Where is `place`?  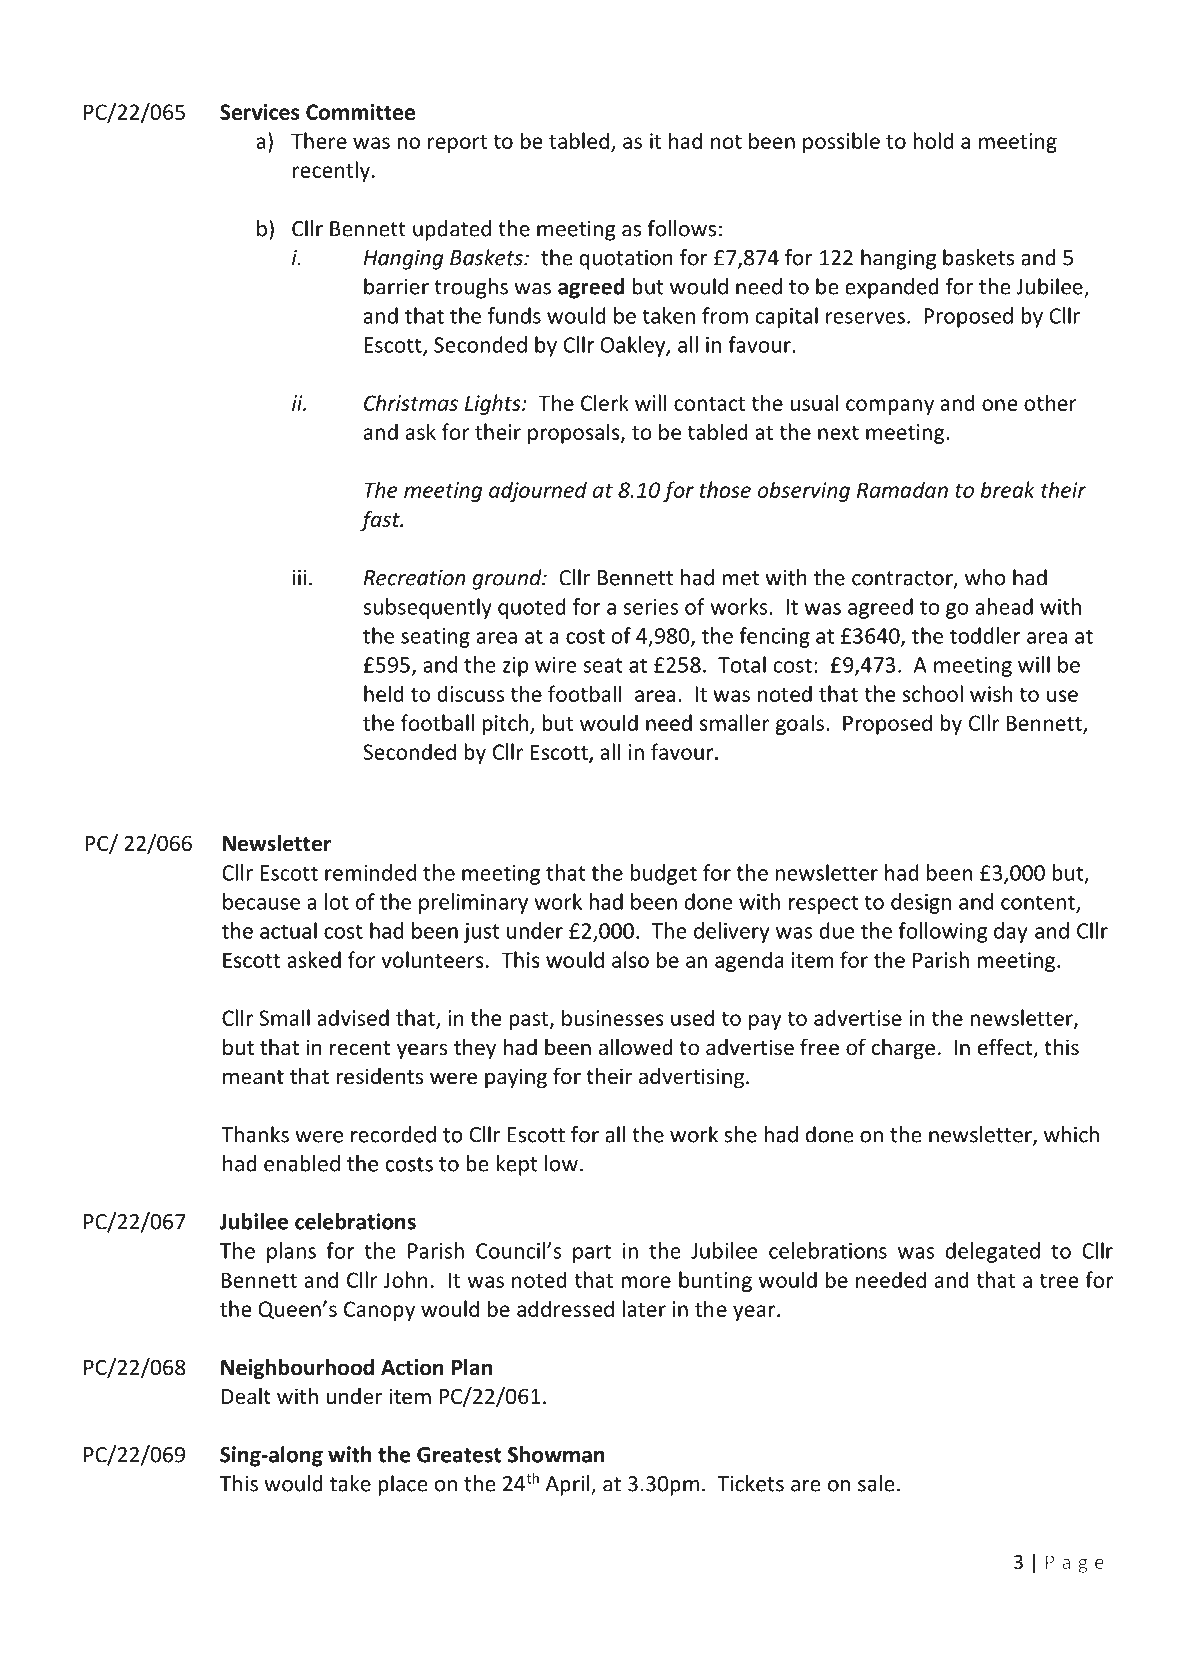
place is located at coordinates (402, 1485).
